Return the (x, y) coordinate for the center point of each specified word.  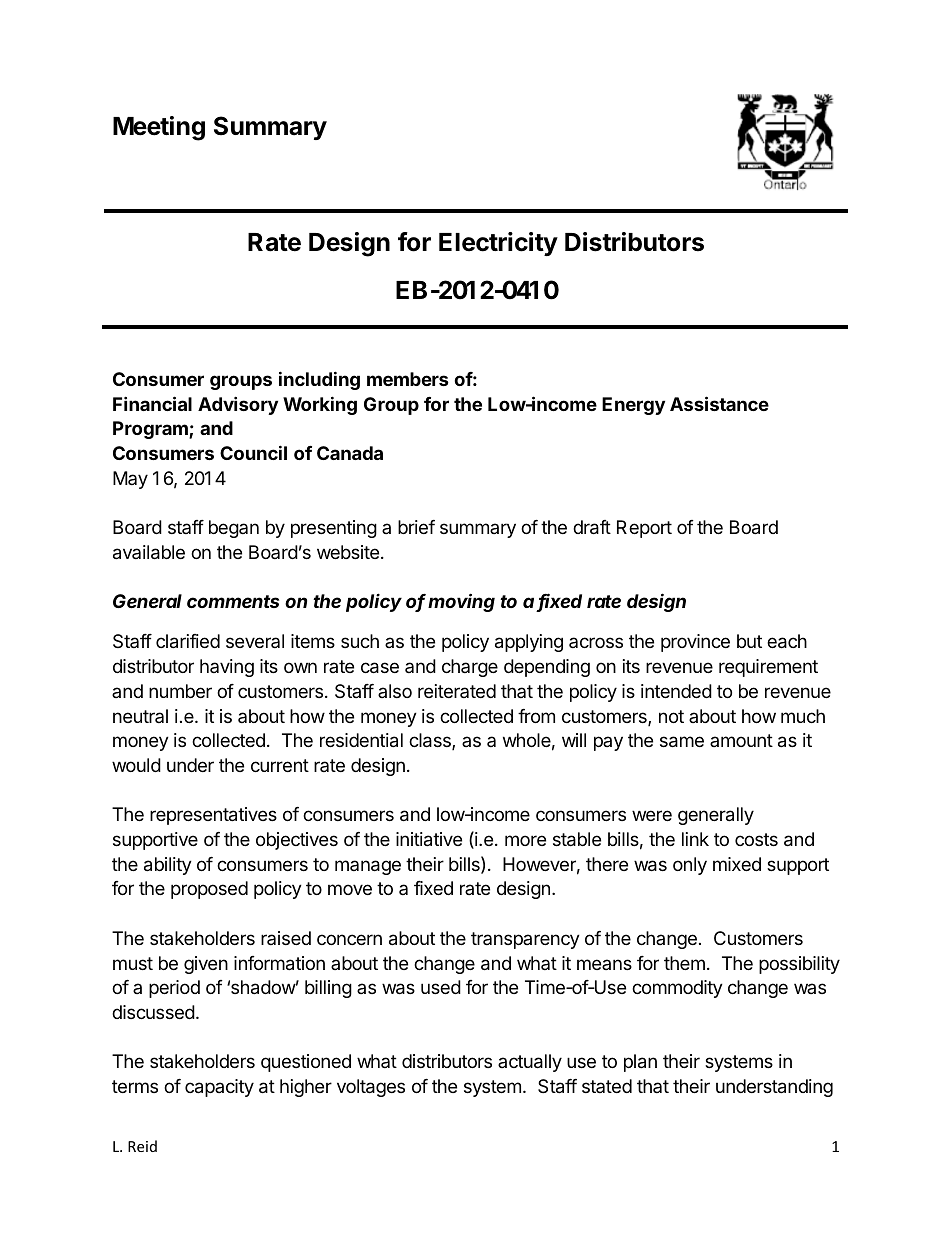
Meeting (159, 128)
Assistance (719, 403)
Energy (633, 406)
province (695, 643)
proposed (209, 890)
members (408, 379)
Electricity (498, 244)
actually (530, 1063)
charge (470, 668)
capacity (219, 1088)
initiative (429, 839)
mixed (737, 864)
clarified (188, 641)
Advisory (238, 405)
